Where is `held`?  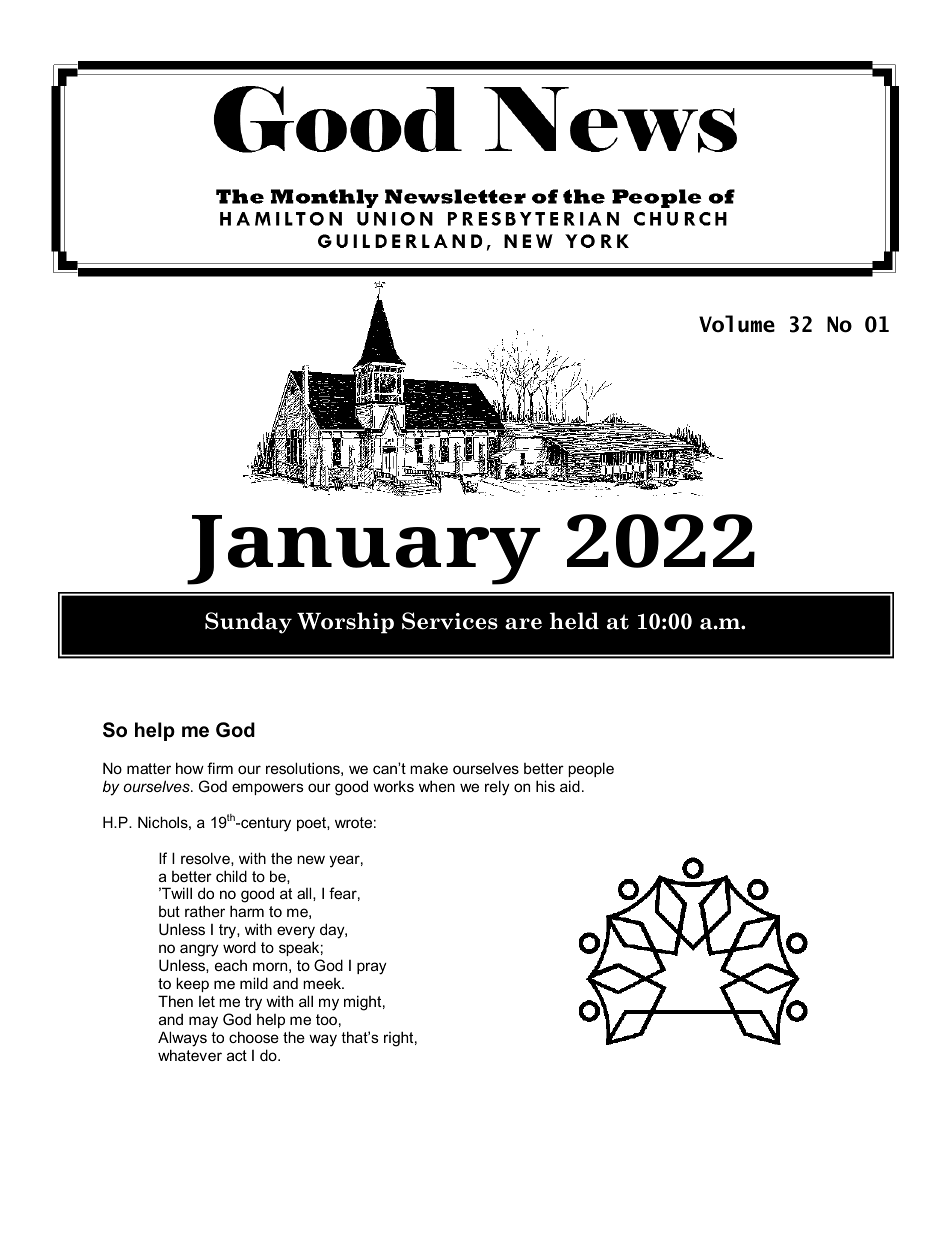
held is located at coordinates (574, 621).
